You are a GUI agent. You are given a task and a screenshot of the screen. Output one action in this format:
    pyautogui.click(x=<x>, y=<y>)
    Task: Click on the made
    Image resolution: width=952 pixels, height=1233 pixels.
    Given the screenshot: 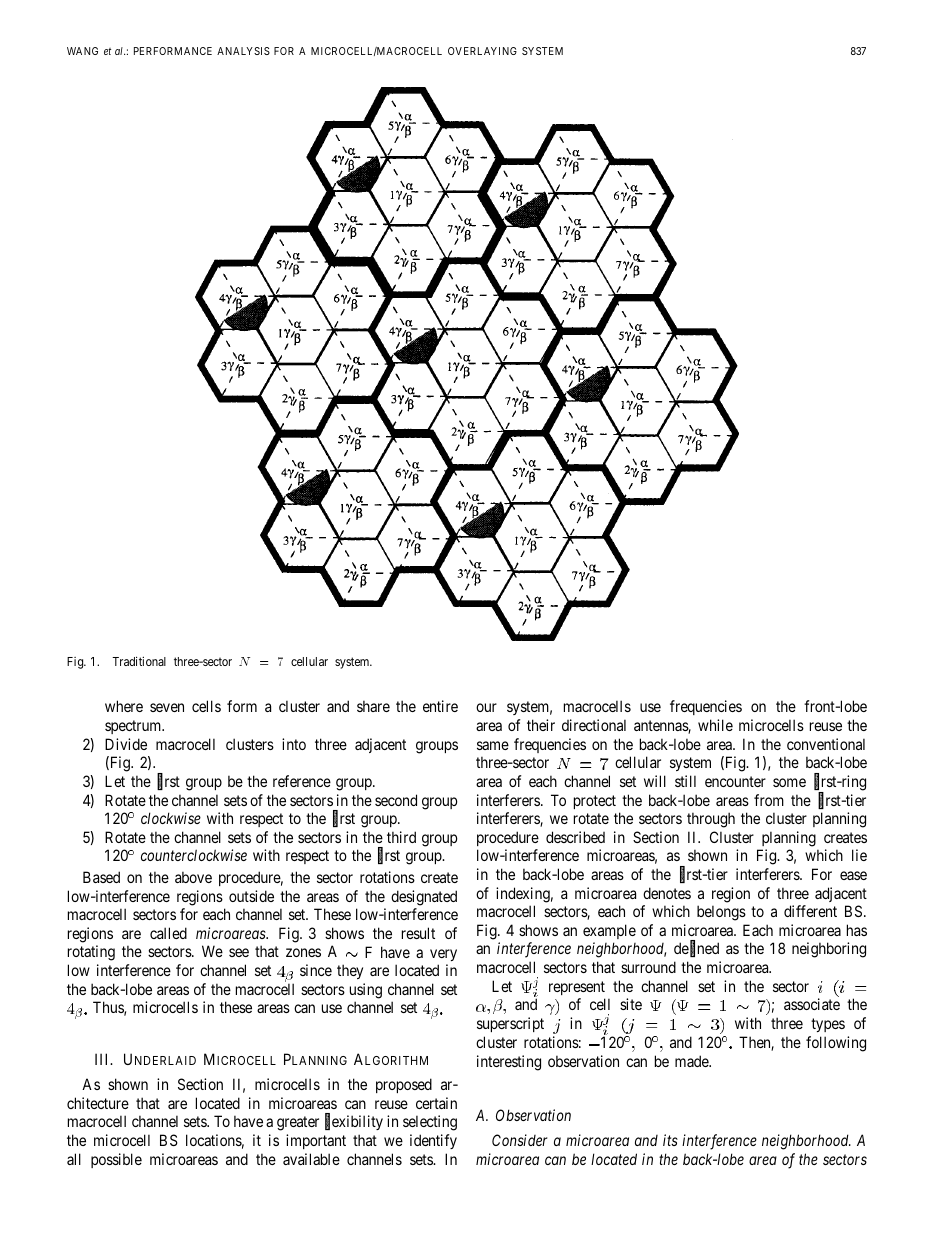 What is the action you would take?
    pyautogui.click(x=692, y=1061)
